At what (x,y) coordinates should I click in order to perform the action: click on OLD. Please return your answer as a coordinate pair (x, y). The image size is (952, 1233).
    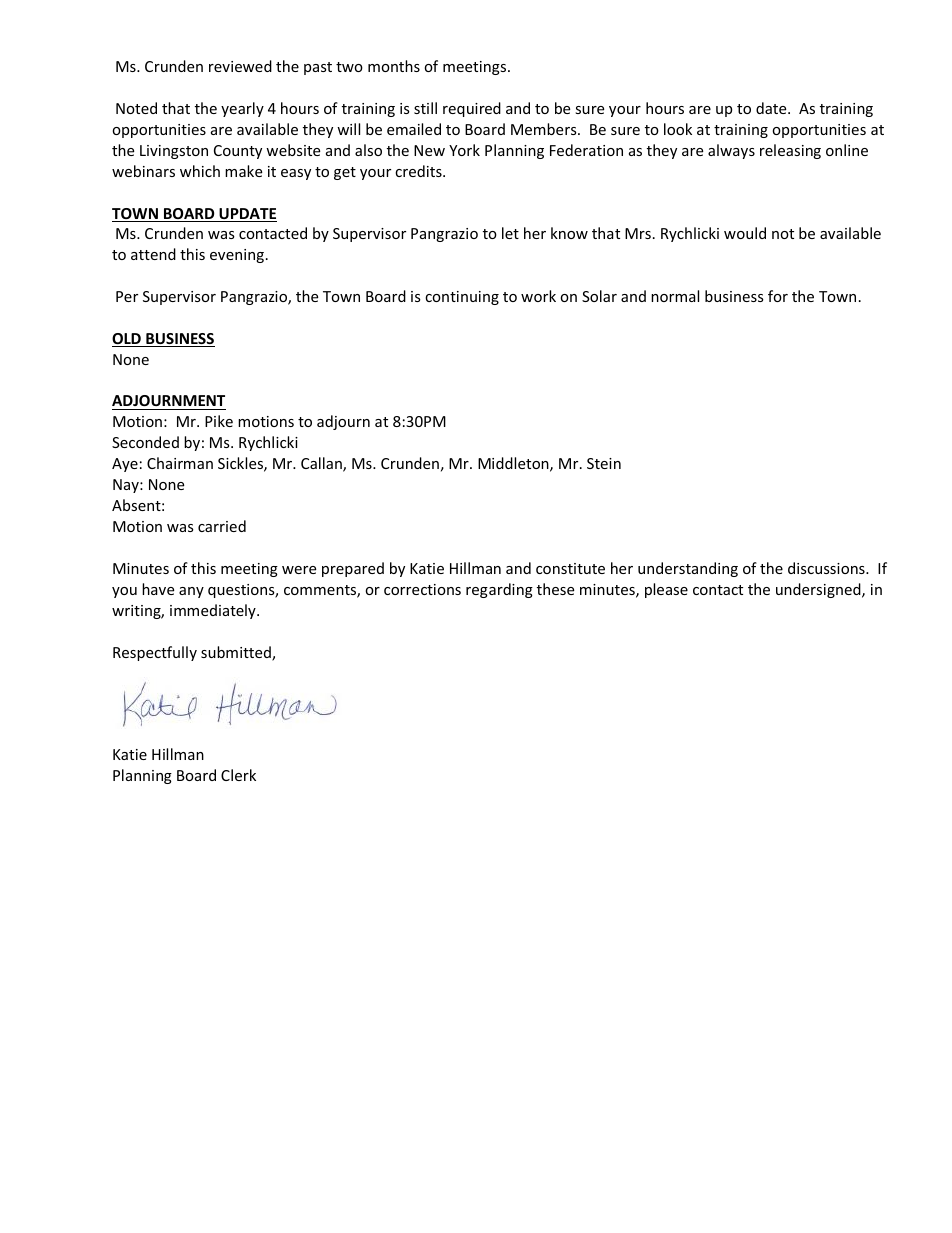
    Looking at the image, I should click on (127, 340).
